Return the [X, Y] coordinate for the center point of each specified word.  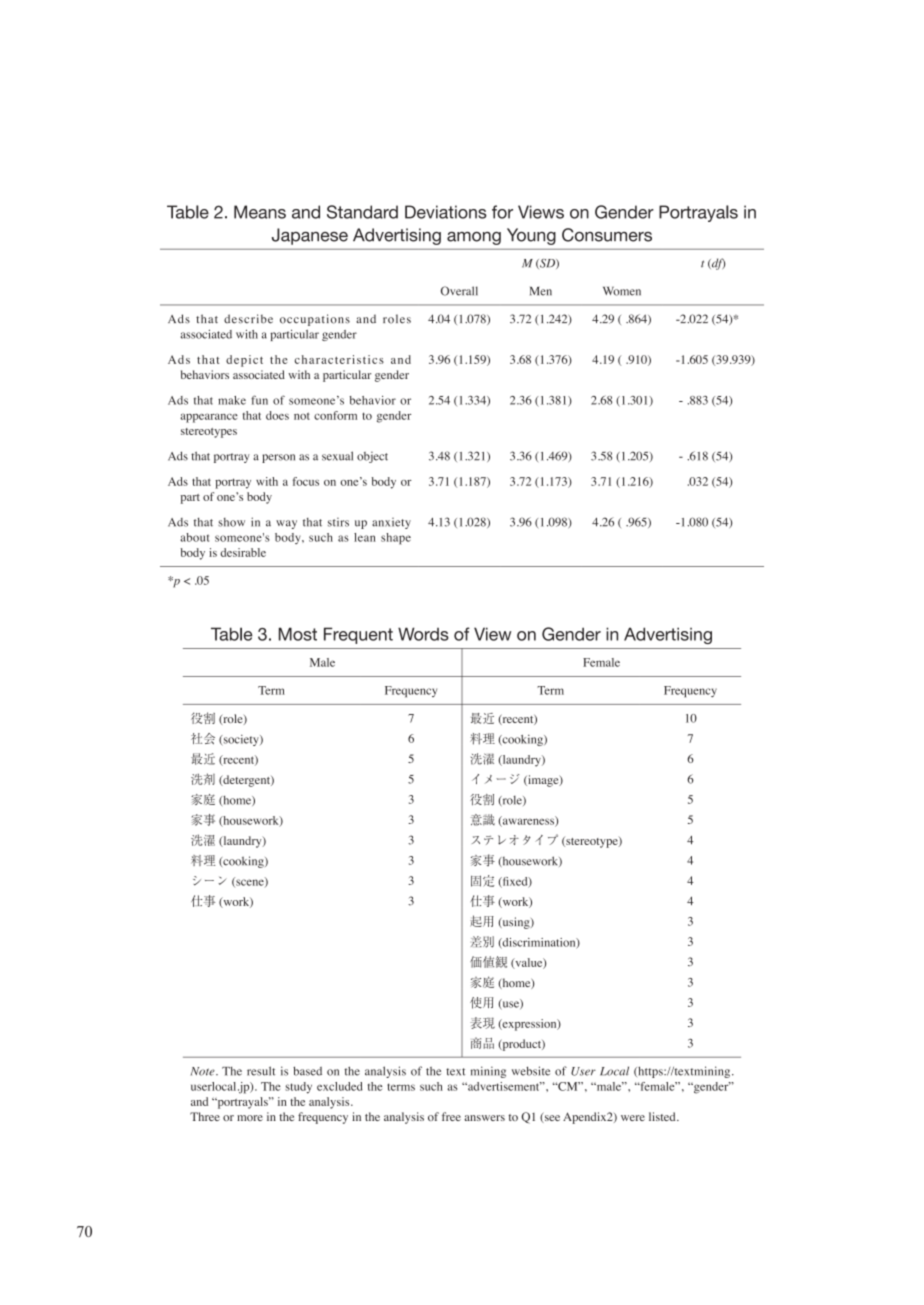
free [451, 1116]
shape [396, 539]
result [261, 1071]
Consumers [607, 235]
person [278, 458]
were [633, 1118]
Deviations [446, 212]
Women [622, 291]
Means [260, 212]
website [531, 1071]
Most [298, 634]
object [372, 457]
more [250, 1118]
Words [423, 634]
